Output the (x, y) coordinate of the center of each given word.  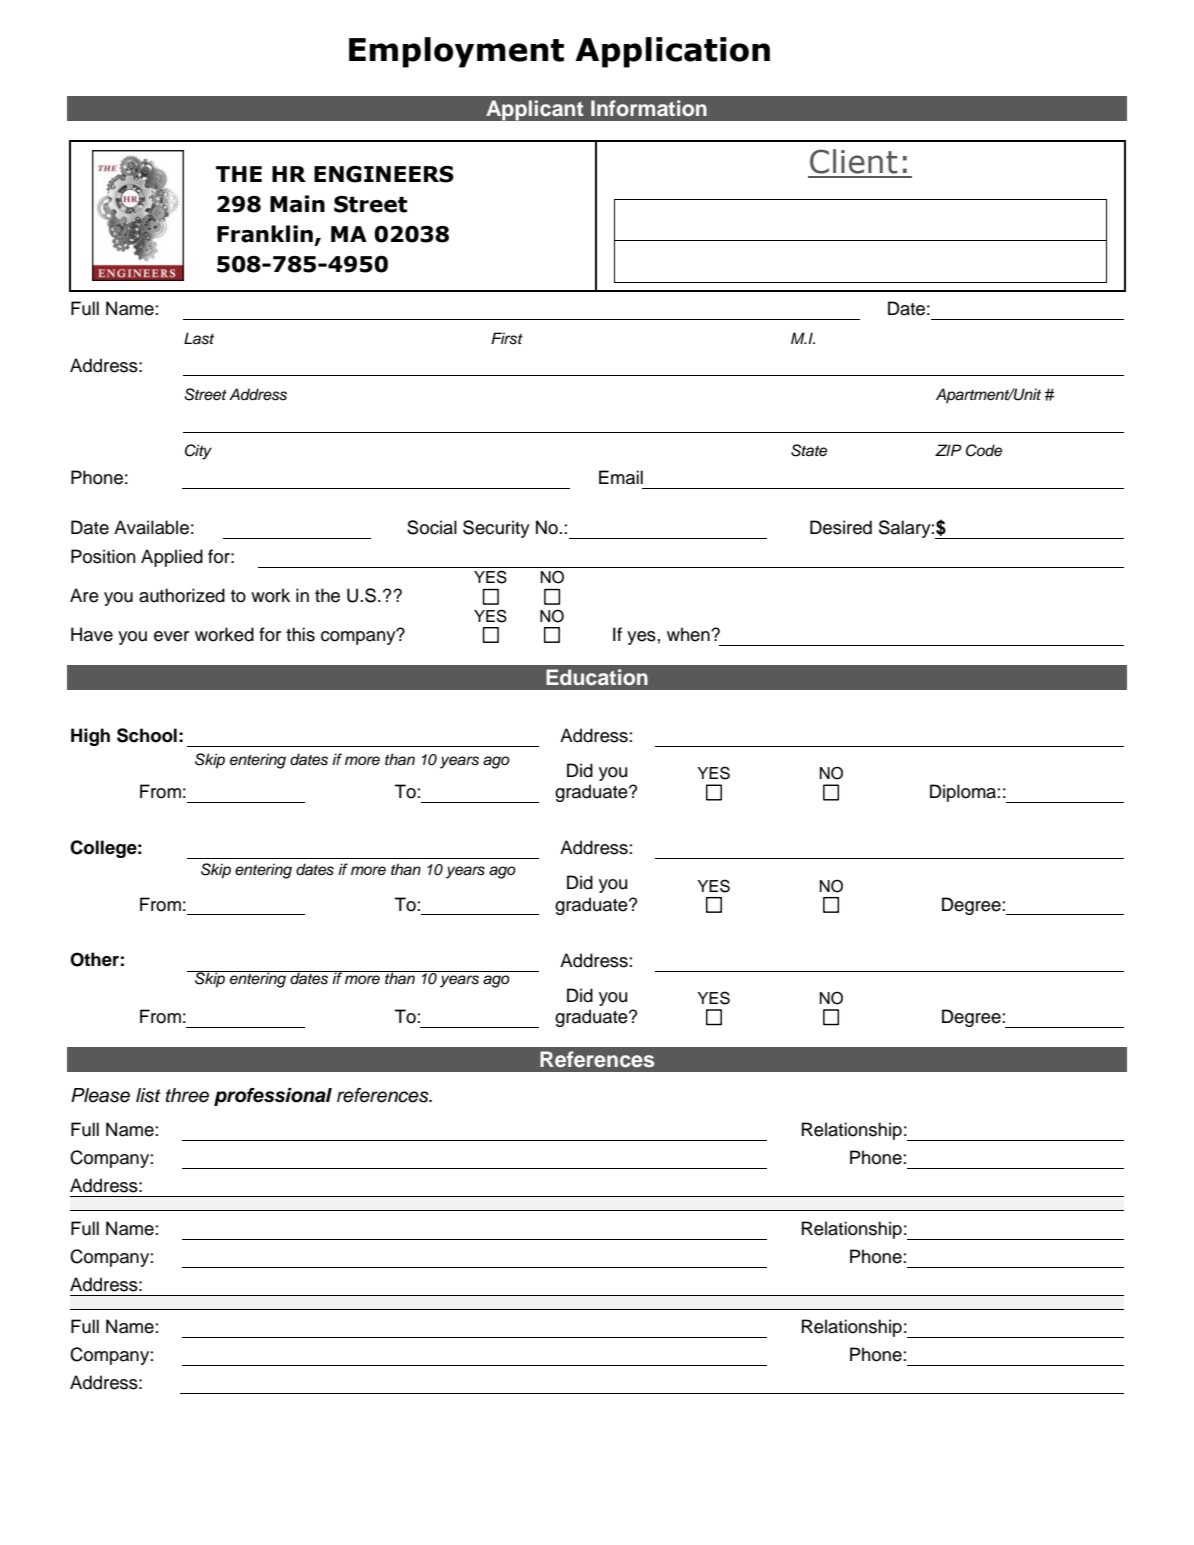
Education (597, 677)
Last (199, 338)
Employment (456, 52)
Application (672, 52)
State (809, 450)
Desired (841, 527)
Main (297, 204)
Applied (172, 558)
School (147, 735)
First (507, 338)
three (187, 1095)
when (689, 634)
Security (496, 529)
